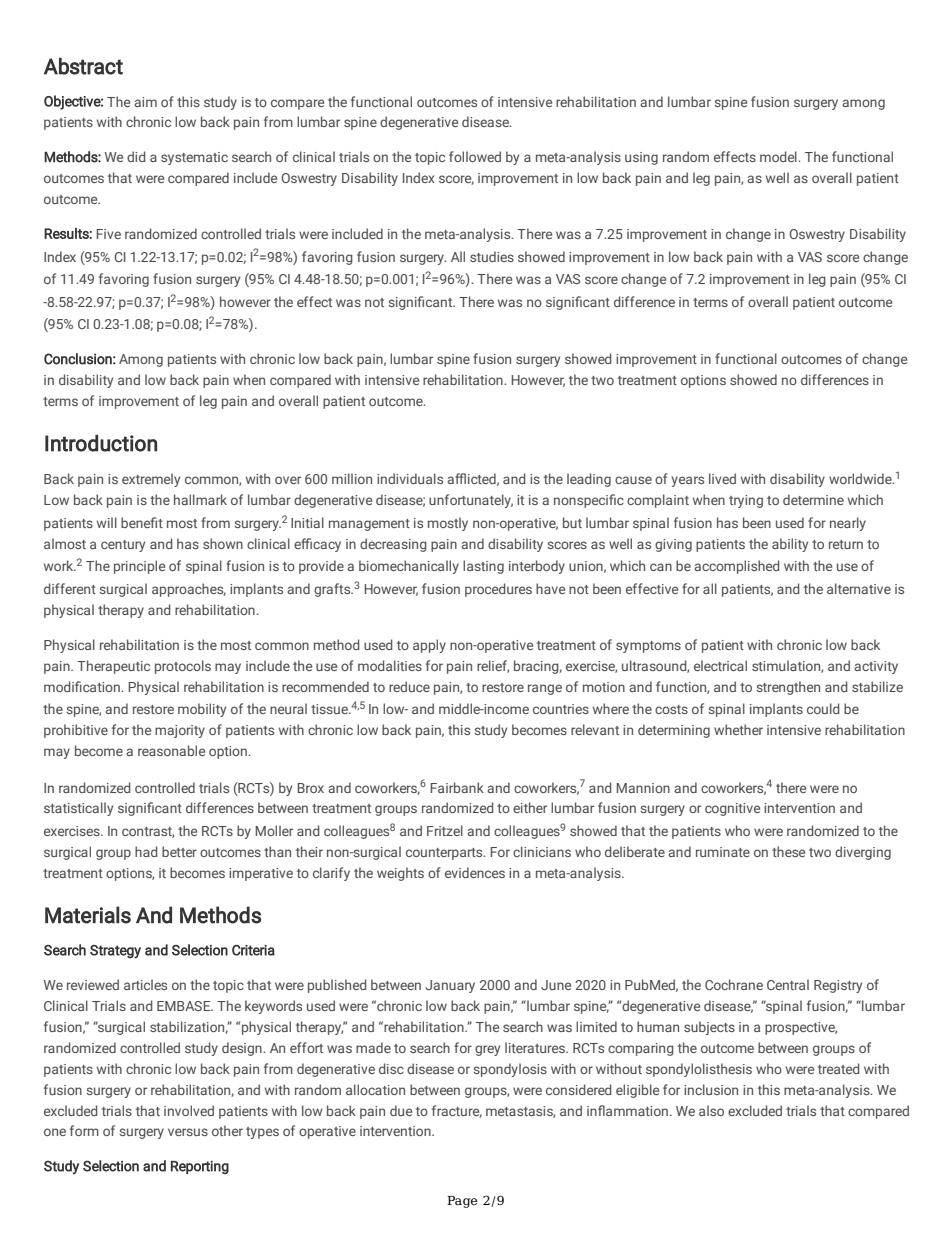  What do you see at coordinates (720, 665) in the image?
I see `electrical` at bounding box center [720, 665].
